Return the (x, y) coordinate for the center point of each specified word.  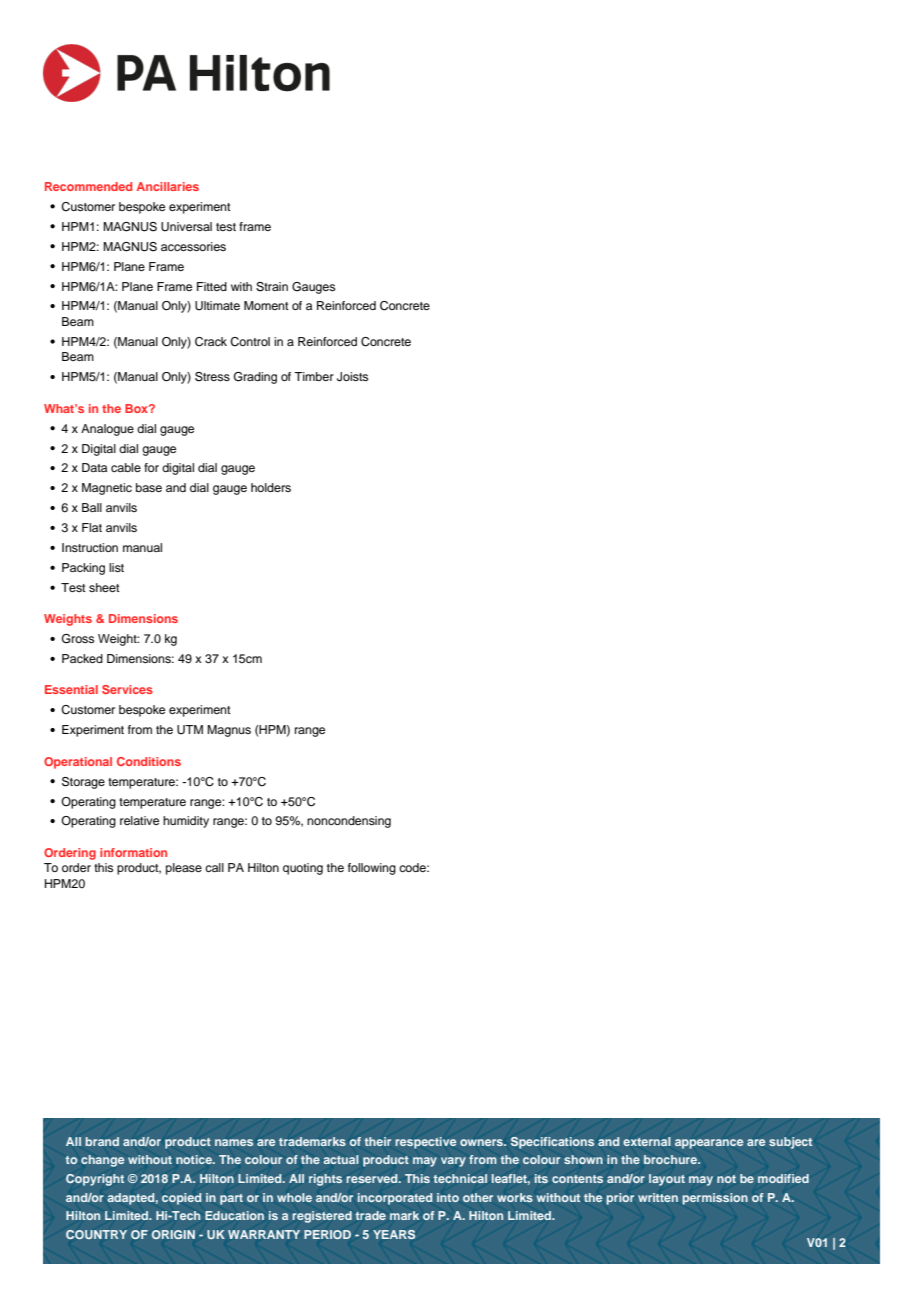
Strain (272, 287)
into (448, 1197)
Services (127, 689)
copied (181, 1199)
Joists (352, 377)
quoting (303, 869)
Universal (186, 227)
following (372, 869)
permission (715, 1199)
